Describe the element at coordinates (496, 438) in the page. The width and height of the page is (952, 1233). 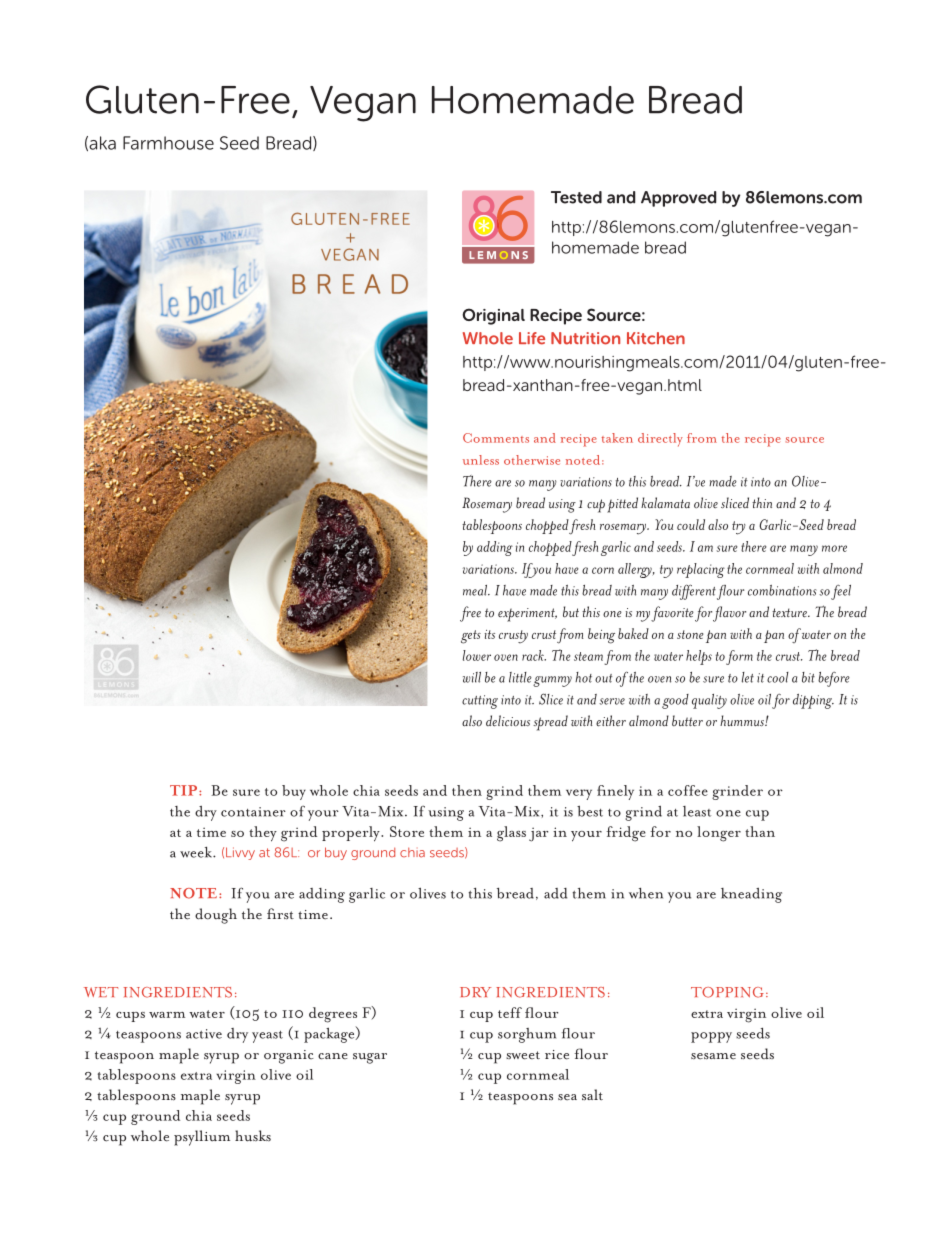
I see `Comments` at that location.
